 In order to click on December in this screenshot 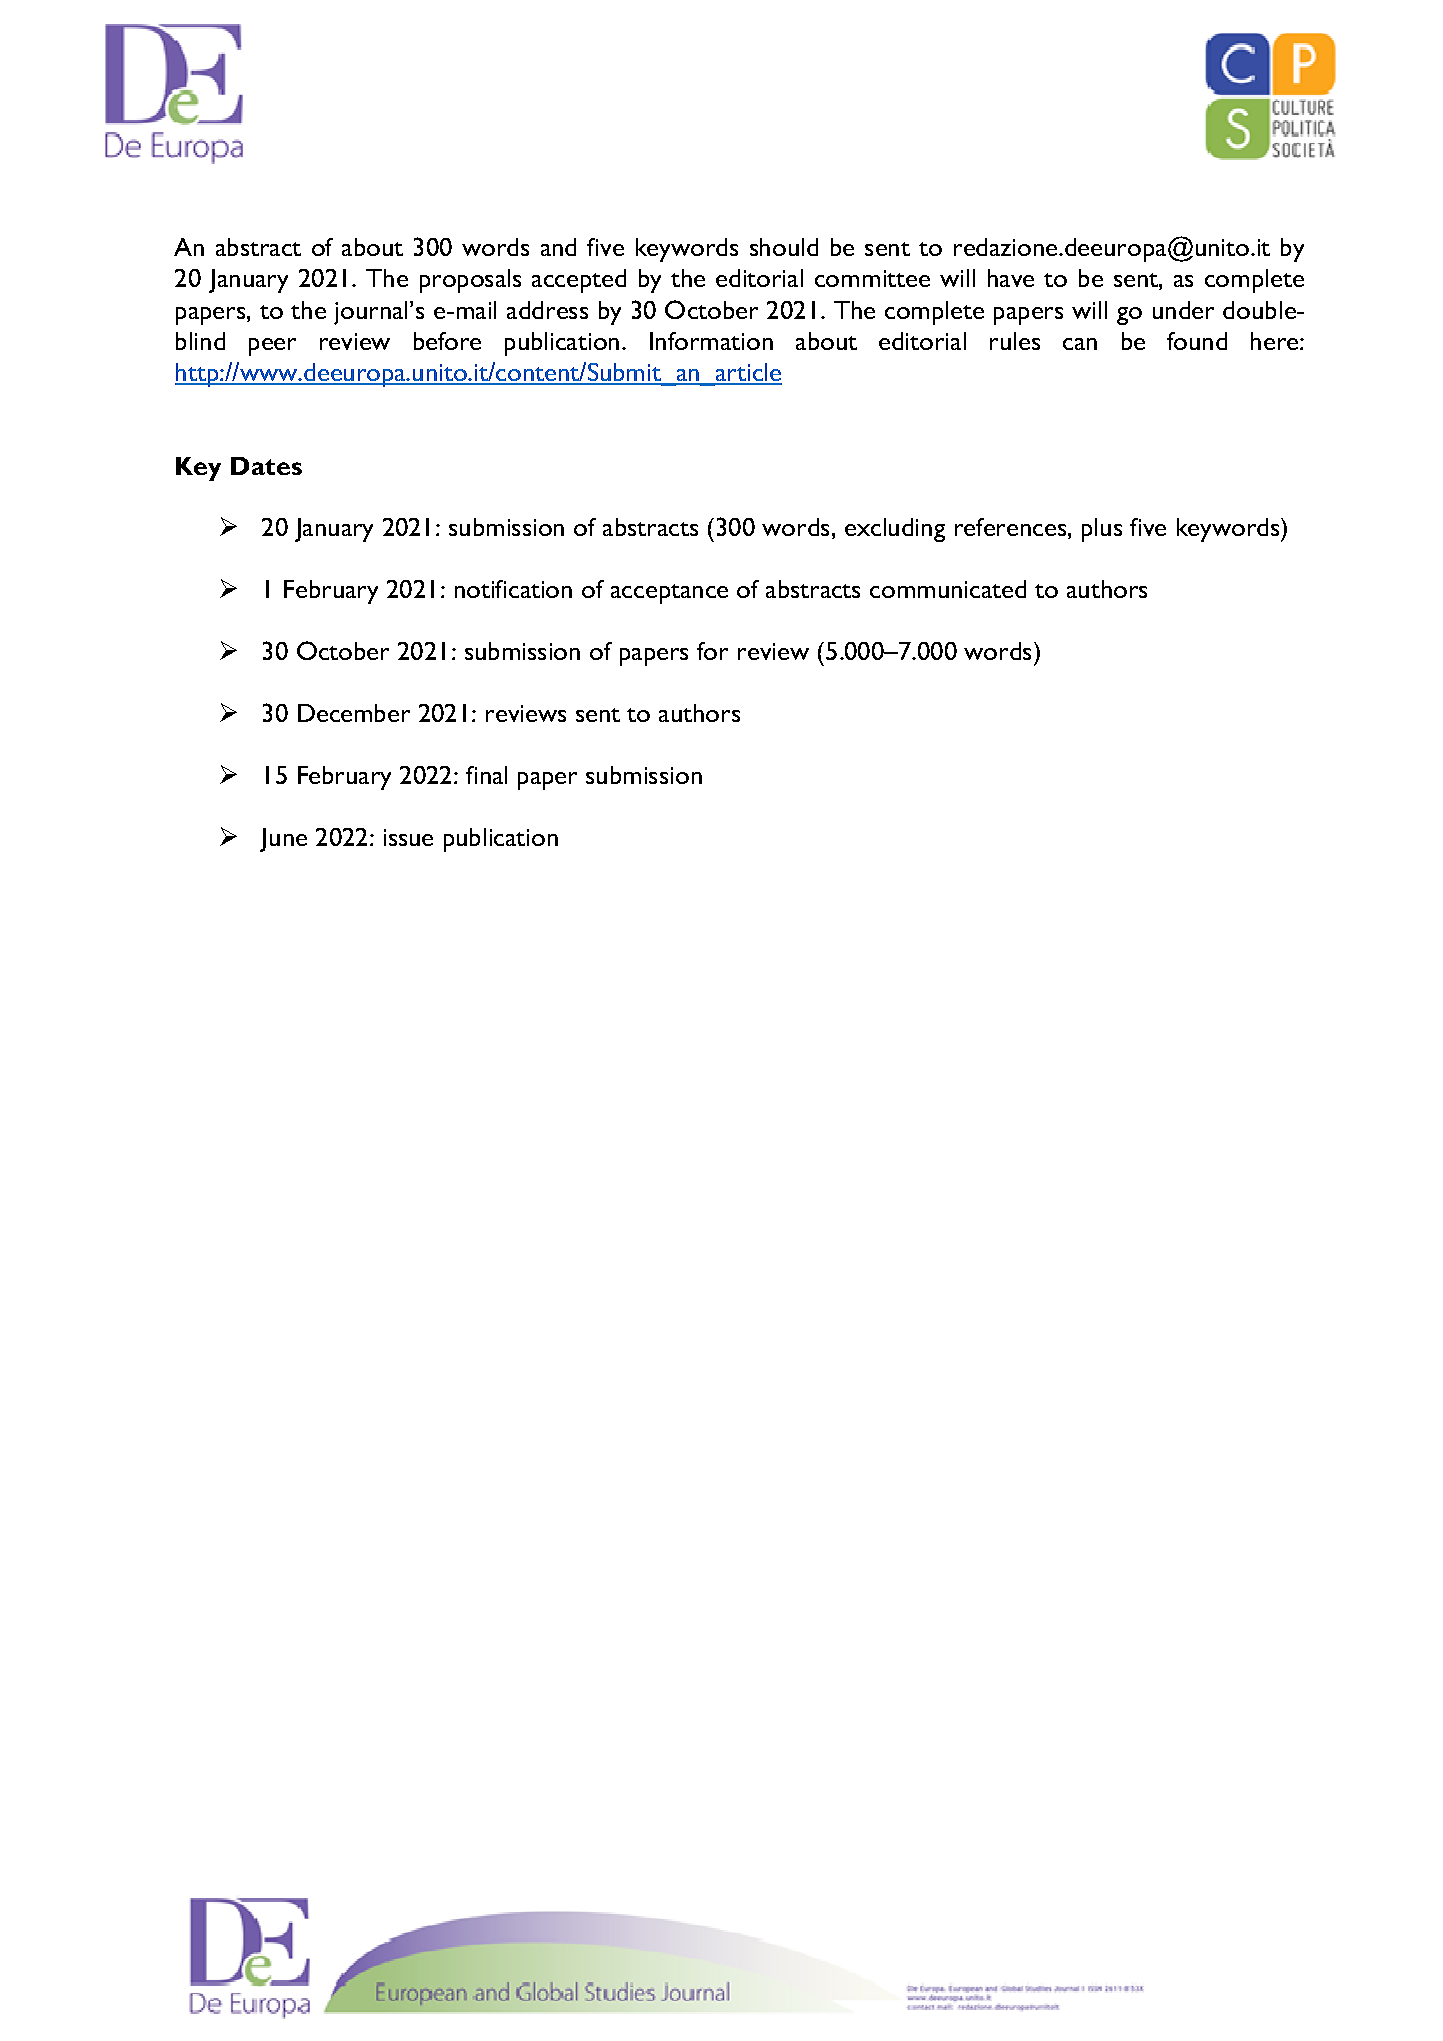, I will do `click(354, 713)`.
